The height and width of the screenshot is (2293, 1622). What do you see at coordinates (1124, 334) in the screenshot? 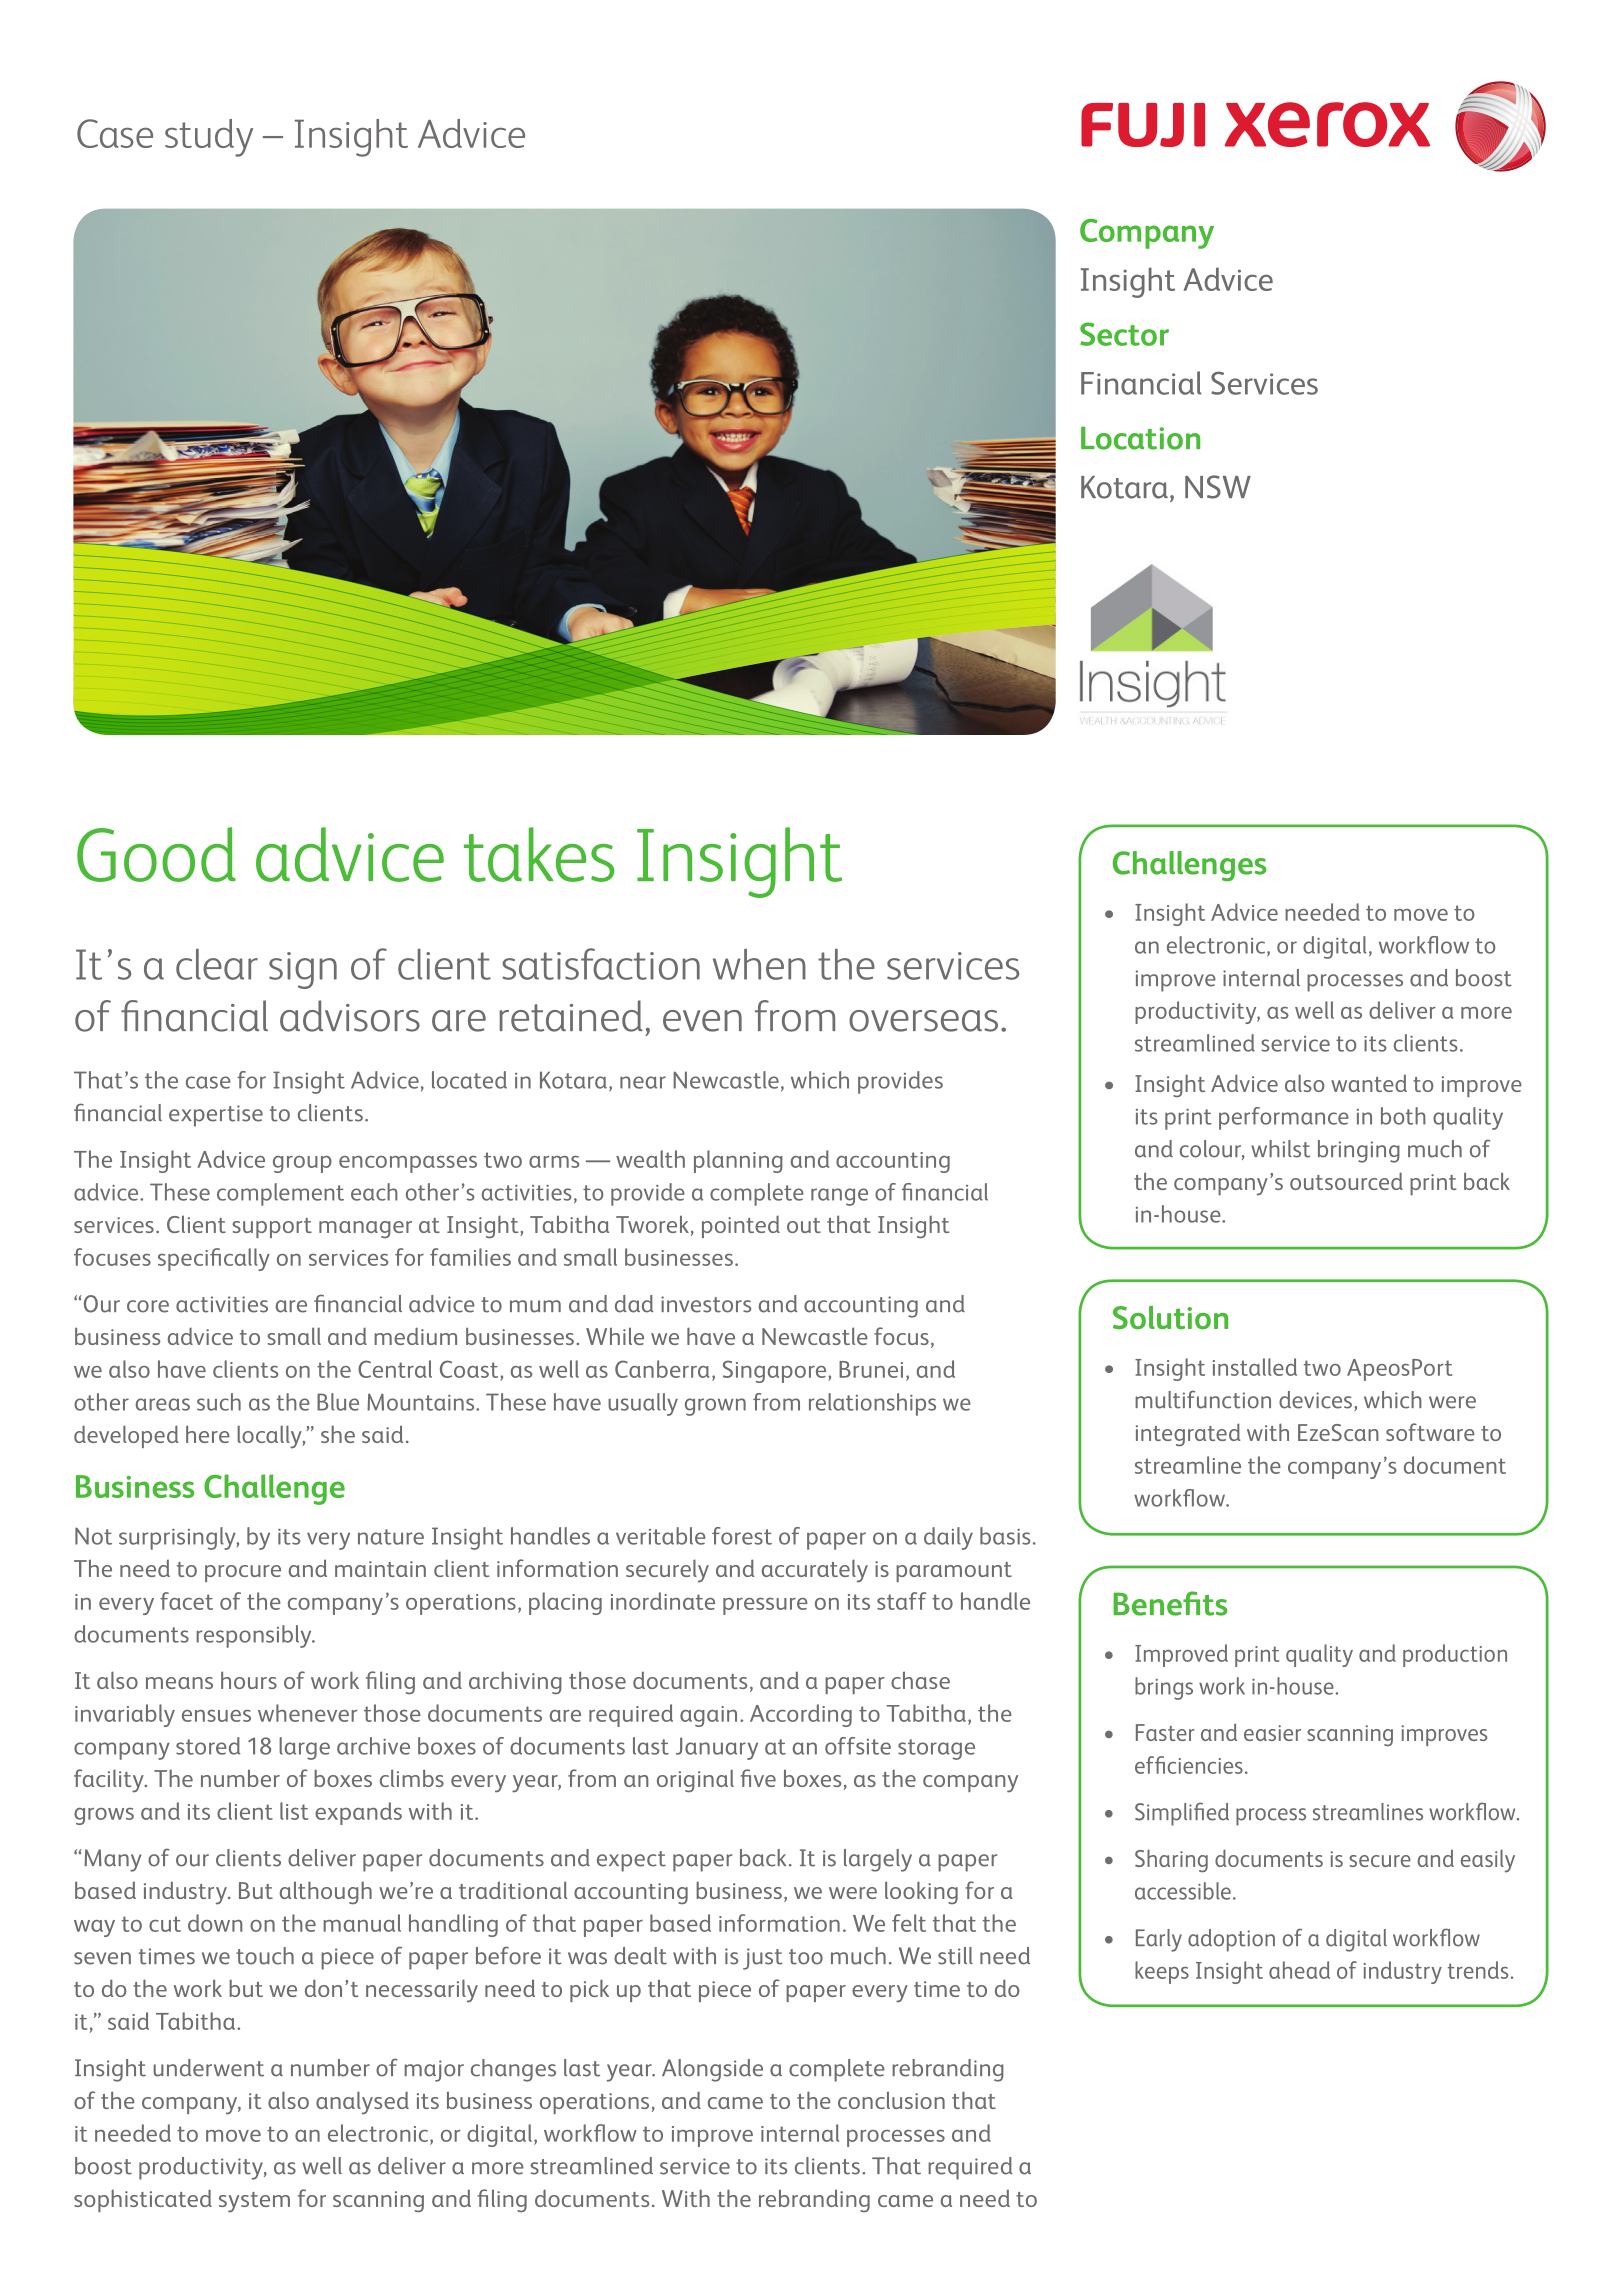
I see `Sector` at bounding box center [1124, 334].
